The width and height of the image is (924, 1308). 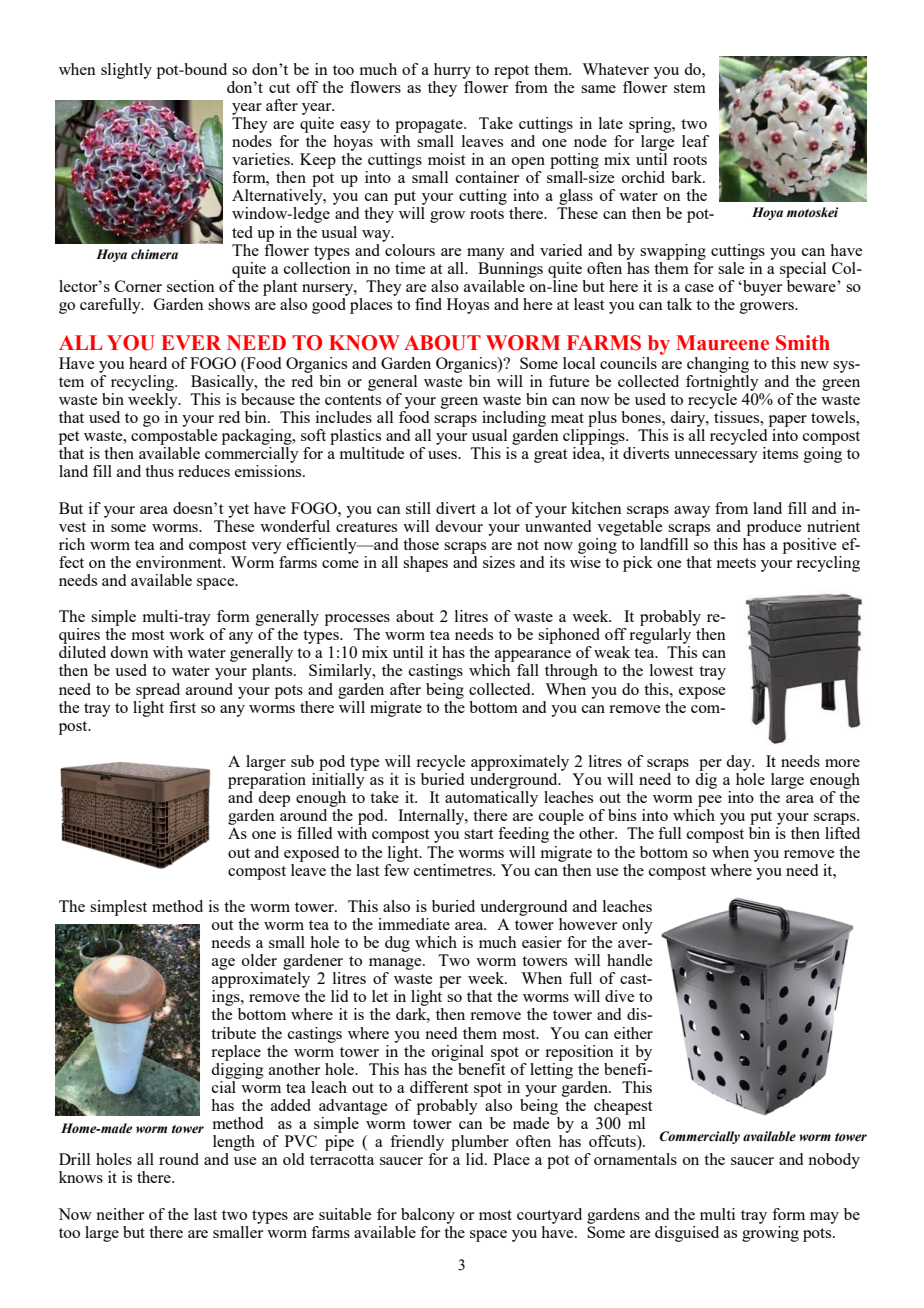 I want to click on down, so click(x=129, y=652).
